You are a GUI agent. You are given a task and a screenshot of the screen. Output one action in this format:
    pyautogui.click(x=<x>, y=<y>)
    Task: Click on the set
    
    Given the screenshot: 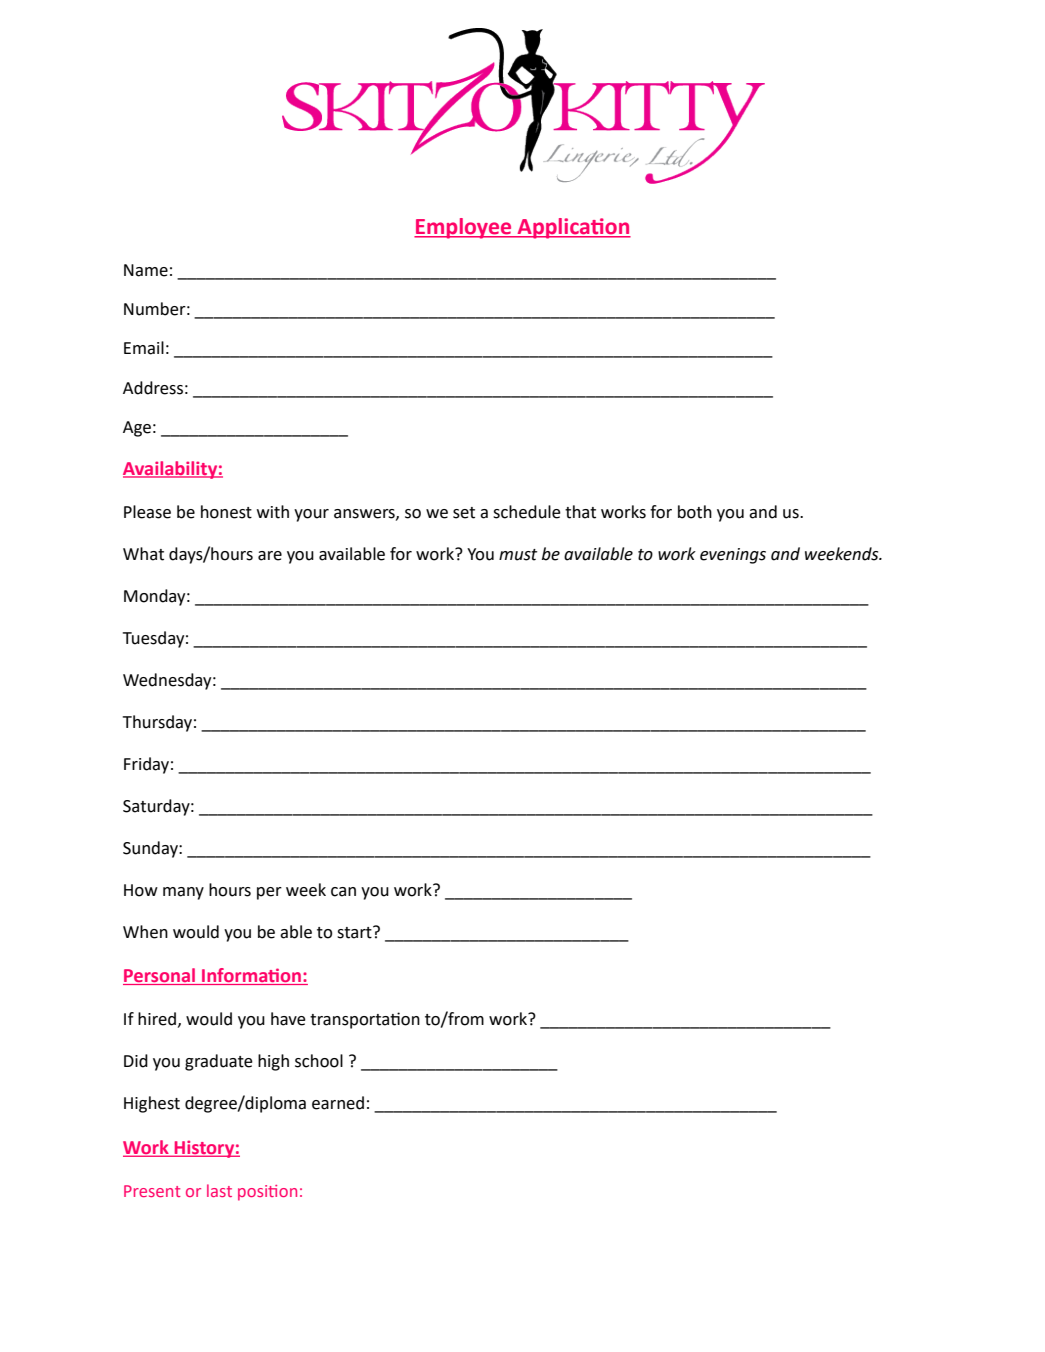 What is the action you would take?
    pyautogui.click(x=464, y=513)
